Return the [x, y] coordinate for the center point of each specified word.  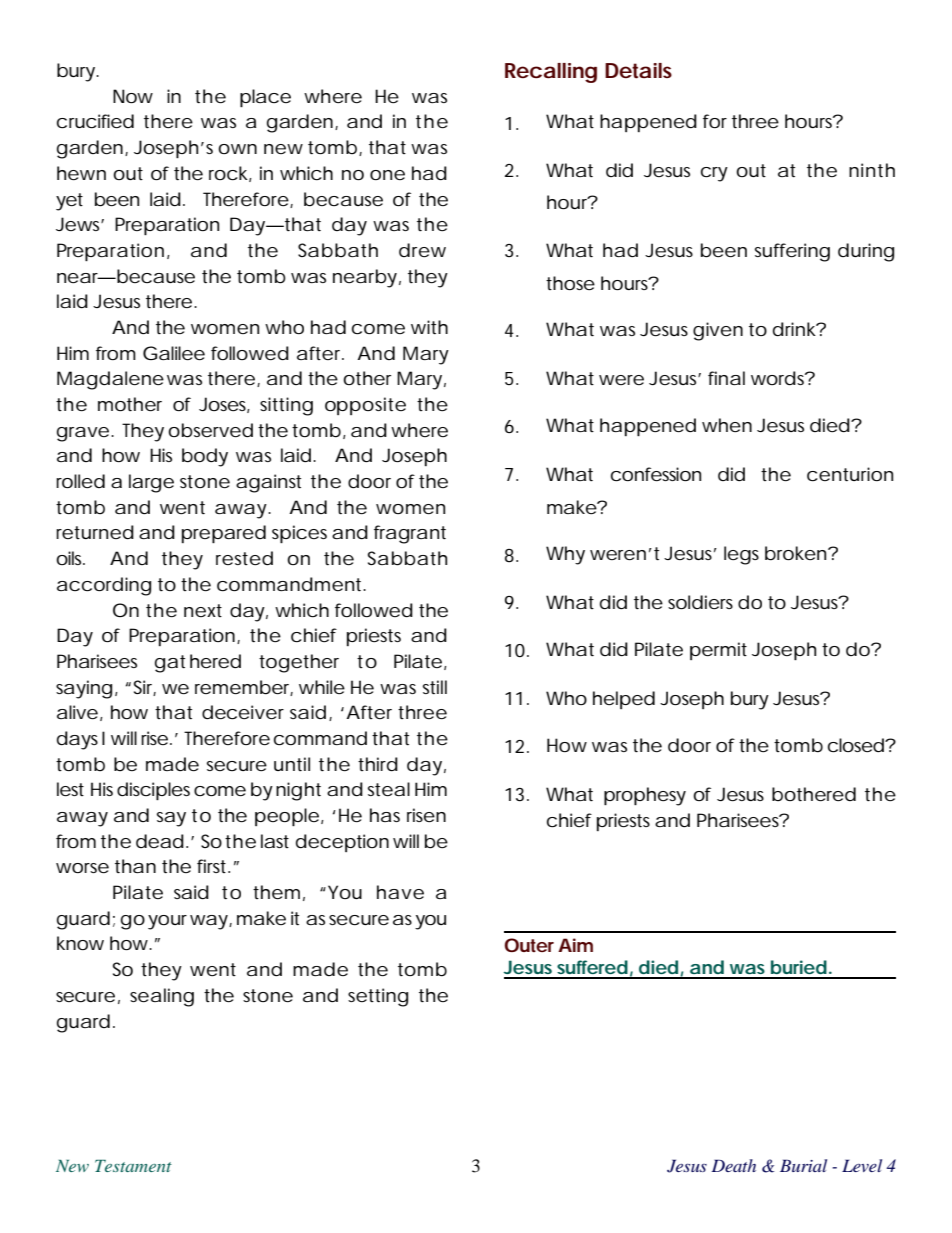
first [211, 866]
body [205, 457]
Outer [529, 945]
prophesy [645, 796]
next [203, 610]
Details [638, 71]
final [726, 378]
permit [718, 651]
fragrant [410, 534]
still [435, 687]
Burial [803, 1165]
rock [228, 173]
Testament [133, 1166]
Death [734, 1165]
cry [714, 174]
